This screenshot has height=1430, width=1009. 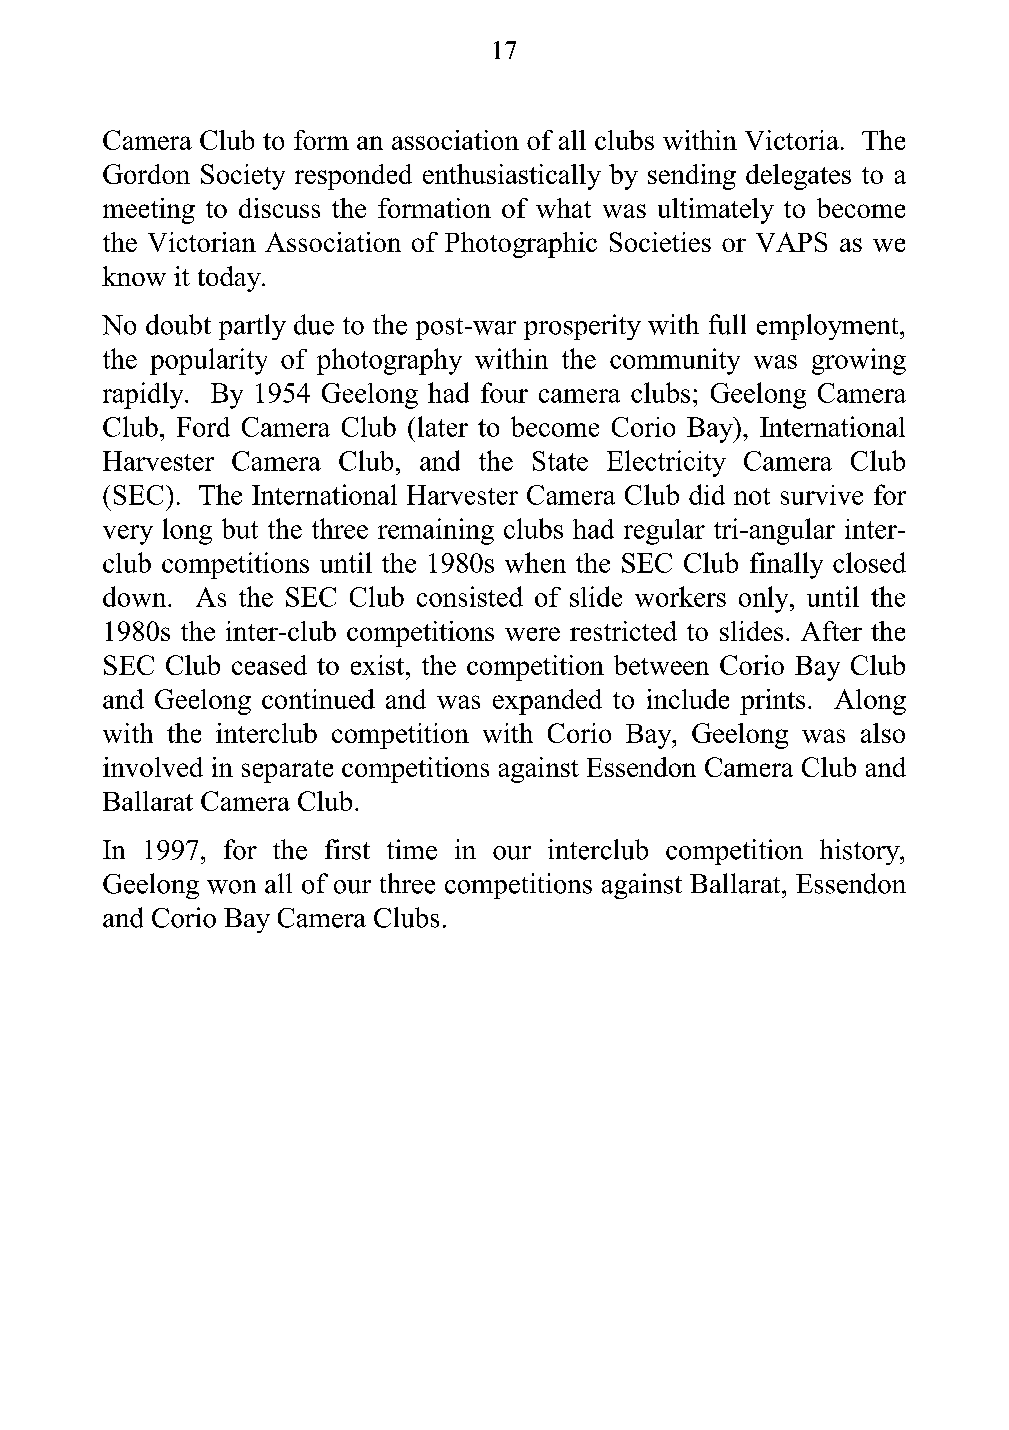 I want to click on history, so click(x=861, y=852).
